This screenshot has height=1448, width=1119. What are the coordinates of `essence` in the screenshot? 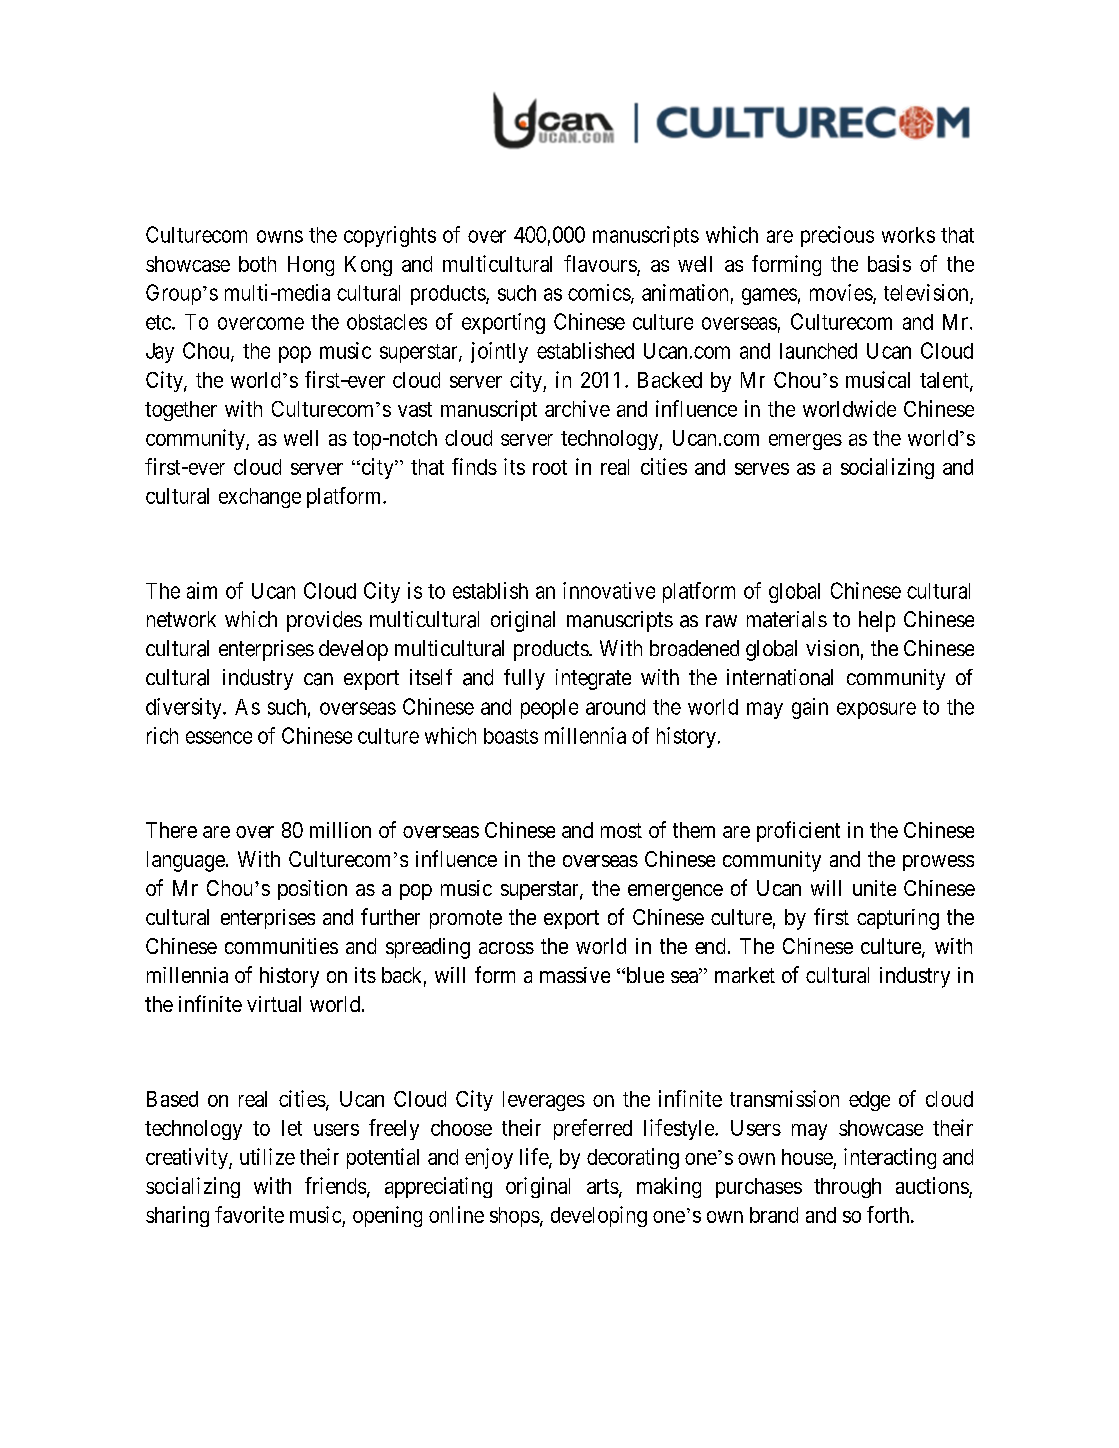 It's located at (219, 737).
